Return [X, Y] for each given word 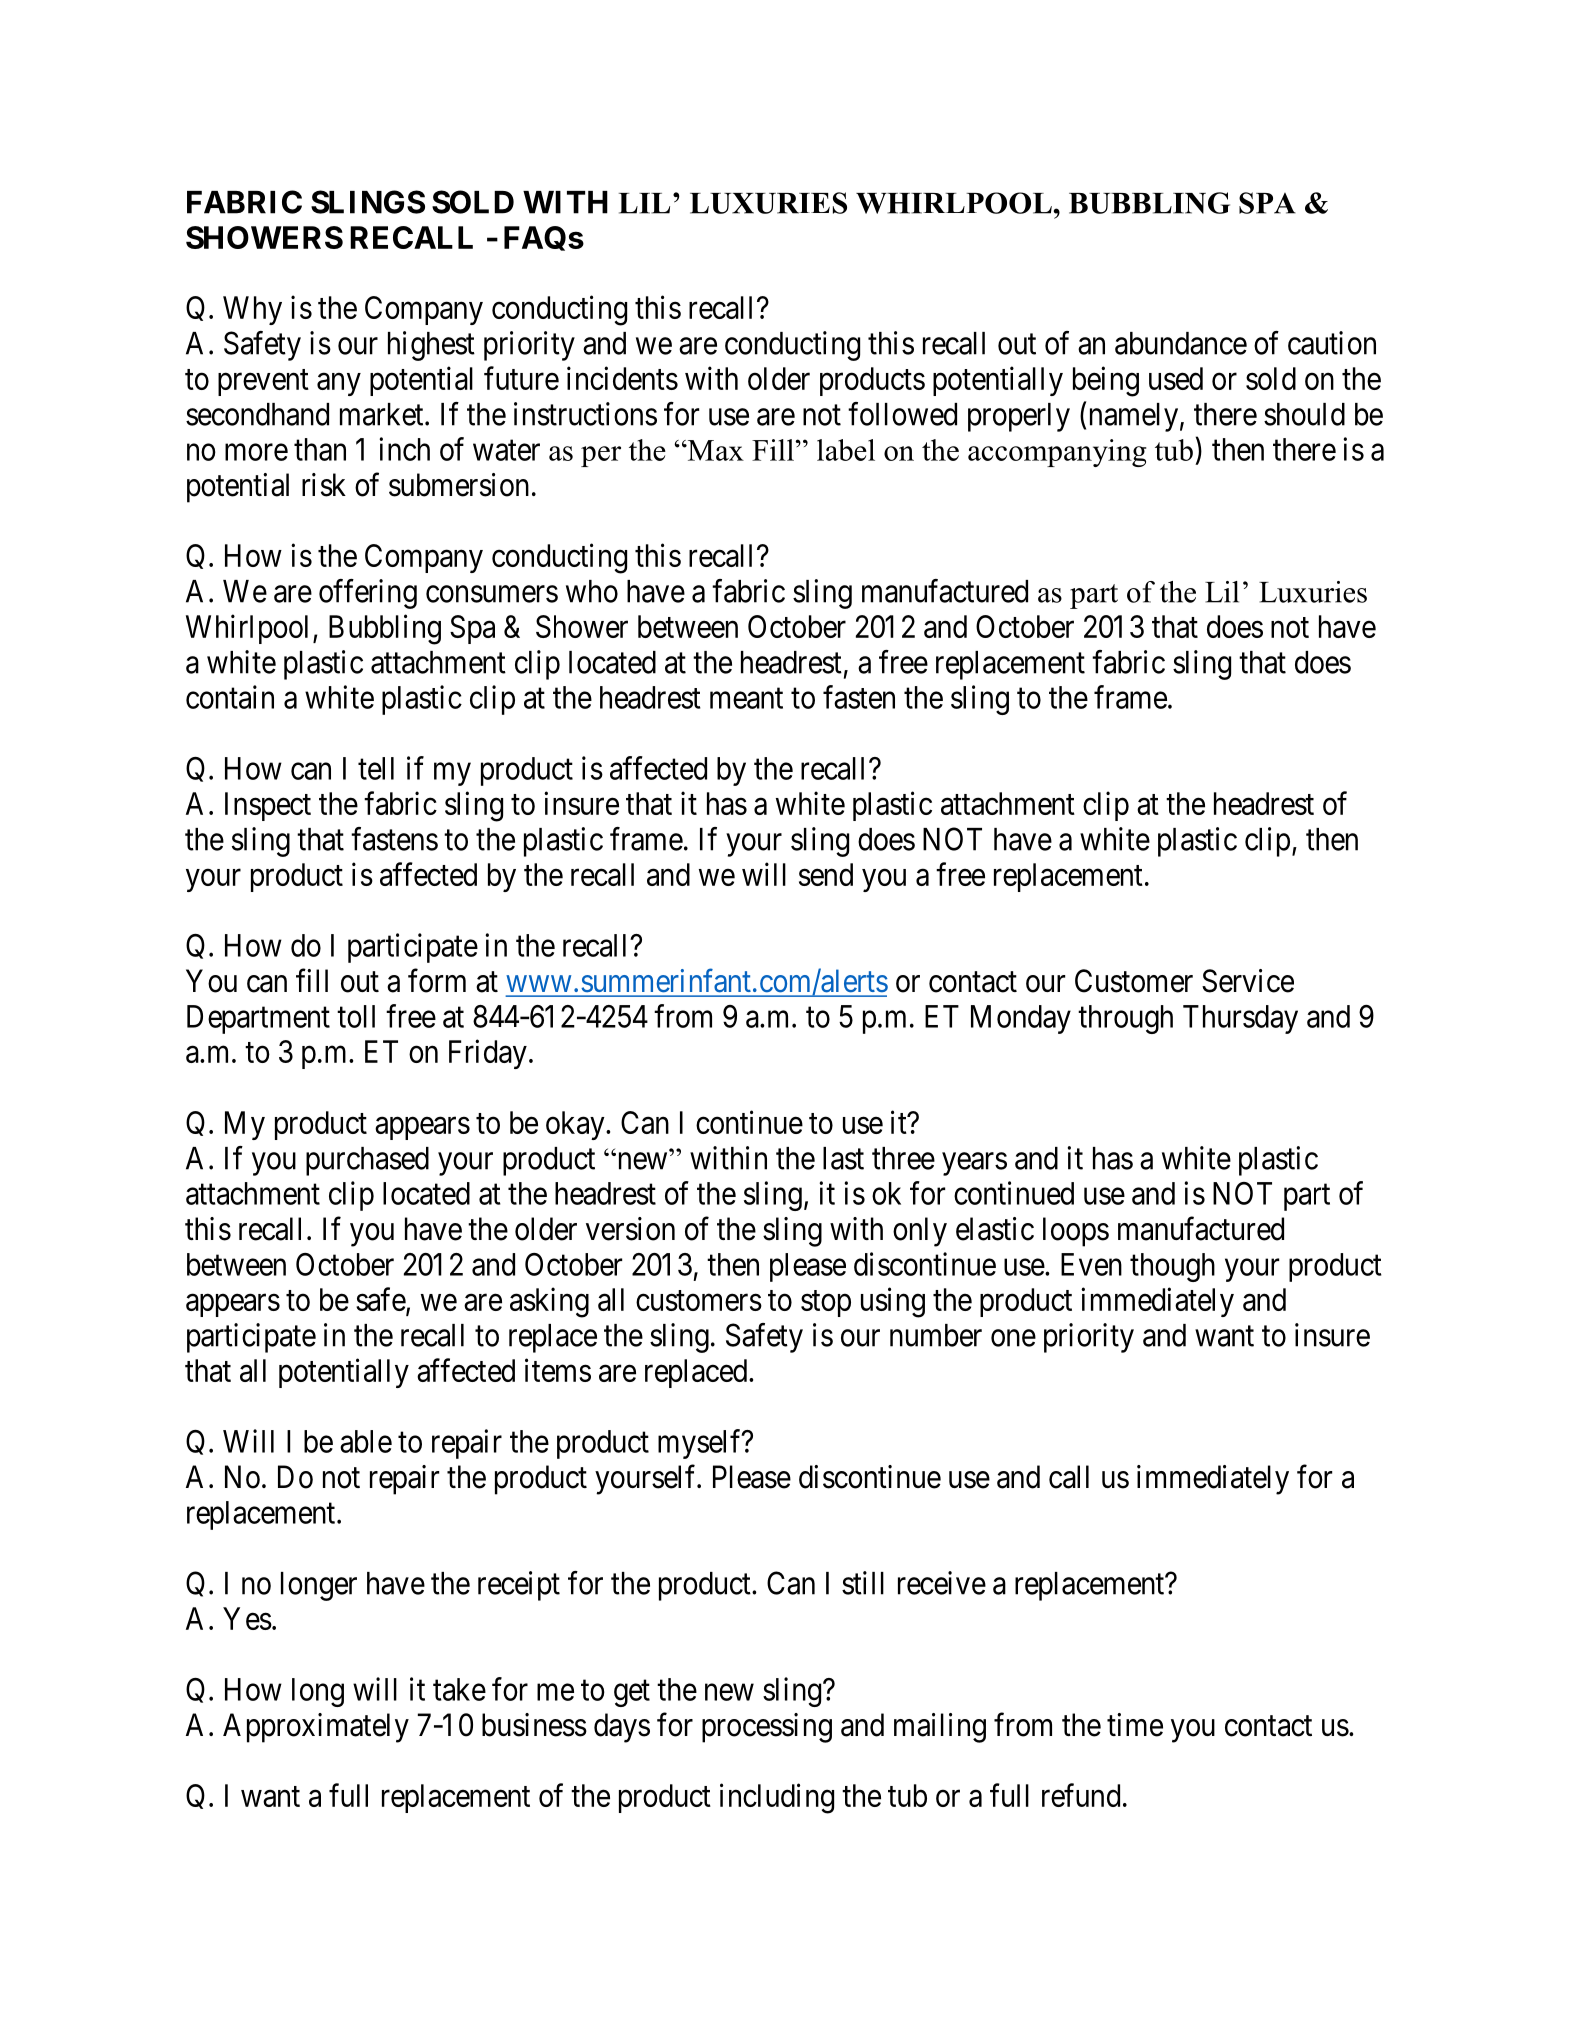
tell [376, 768]
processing [767, 1728]
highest [431, 346]
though [1172, 1267]
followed [902, 414]
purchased [367, 1161]
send [826, 874]
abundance [1181, 343]
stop [826, 1304]
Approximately [316, 1728]
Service [1248, 981]
